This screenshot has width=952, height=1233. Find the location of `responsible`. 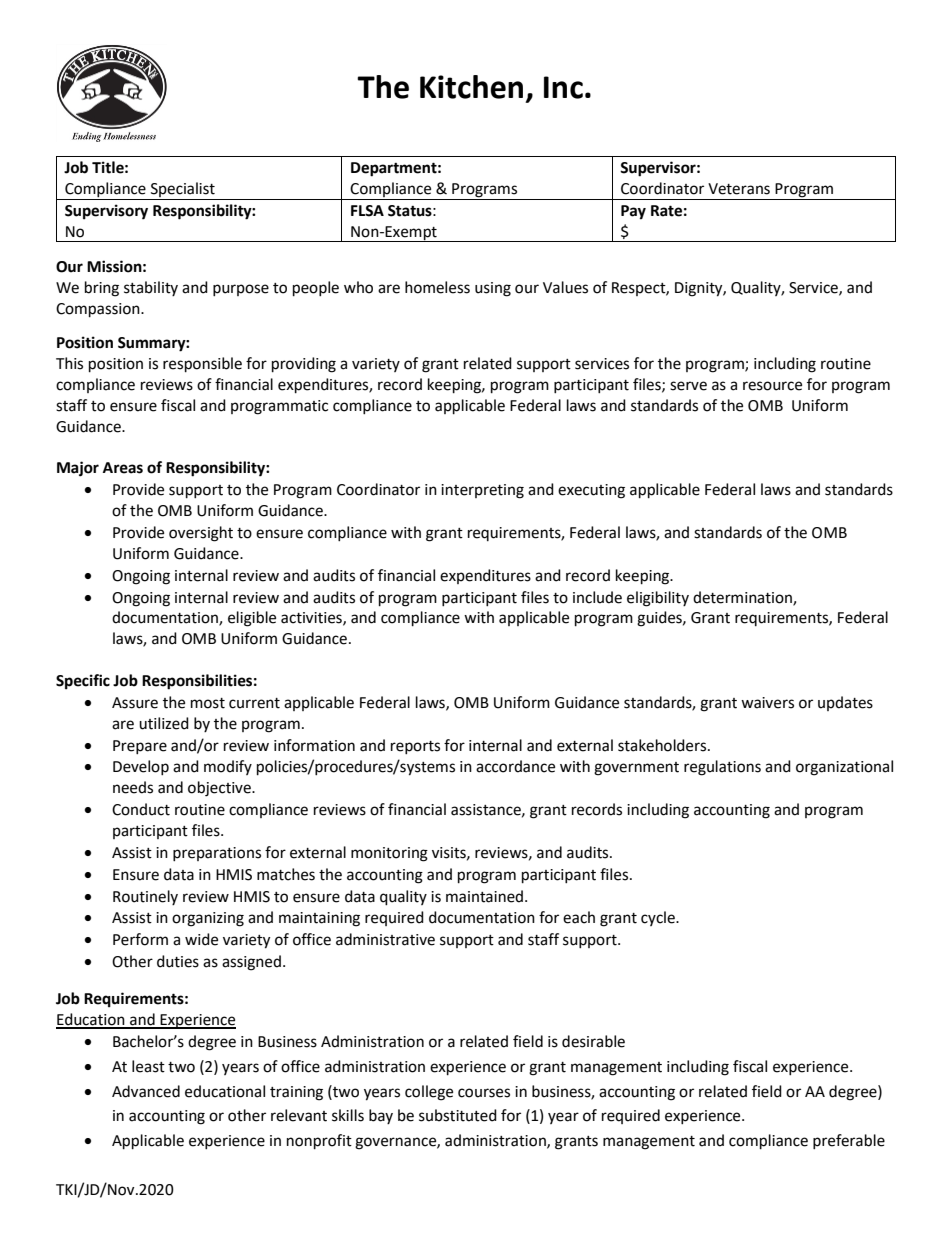

responsible is located at coordinates (202, 365).
